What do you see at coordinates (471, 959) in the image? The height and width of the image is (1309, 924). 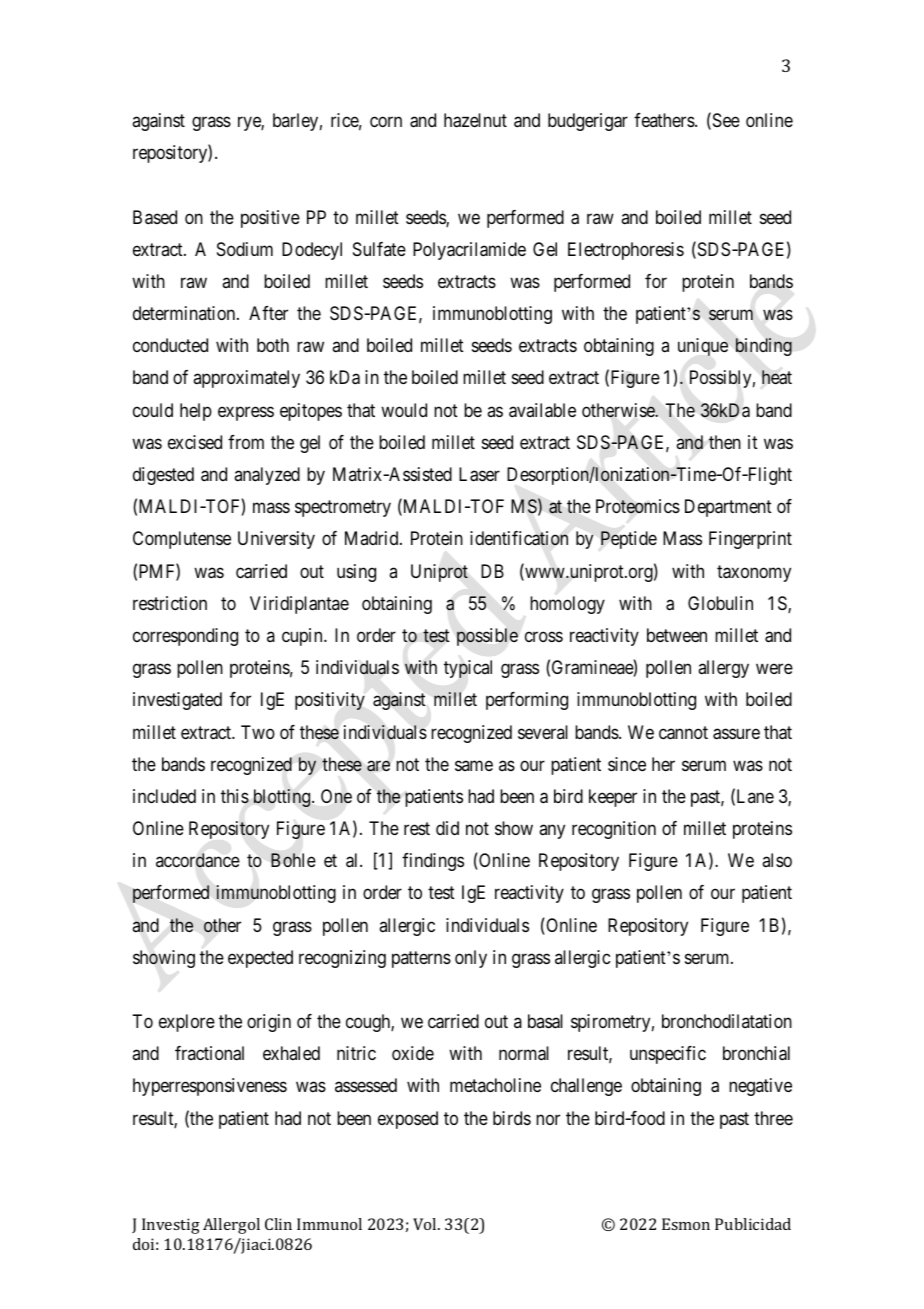 I see `only` at bounding box center [471, 959].
